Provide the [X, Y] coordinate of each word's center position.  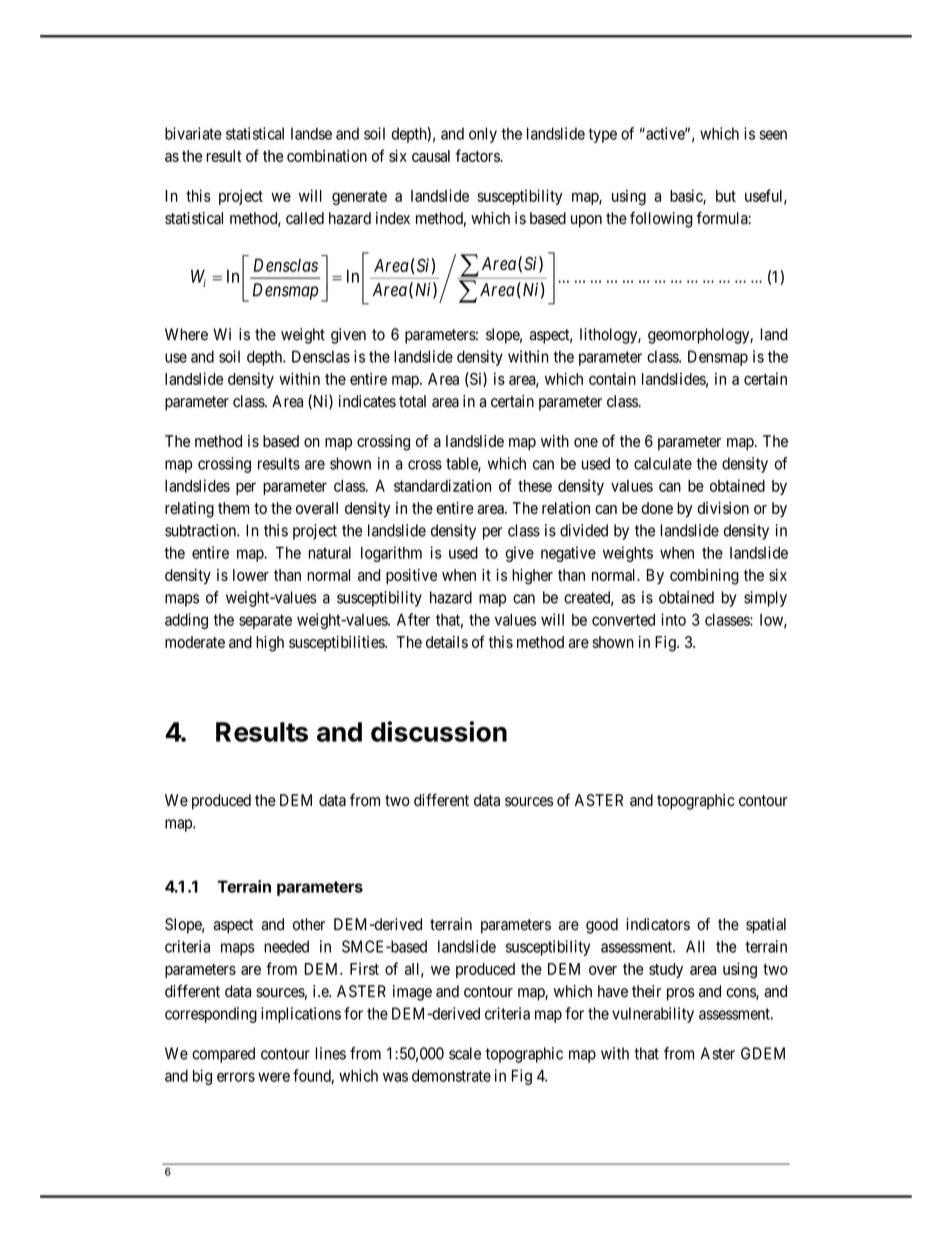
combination [327, 156]
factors [478, 155]
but [726, 196]
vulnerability [653, 1015]
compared [223, 1055]
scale [465, 1053]
